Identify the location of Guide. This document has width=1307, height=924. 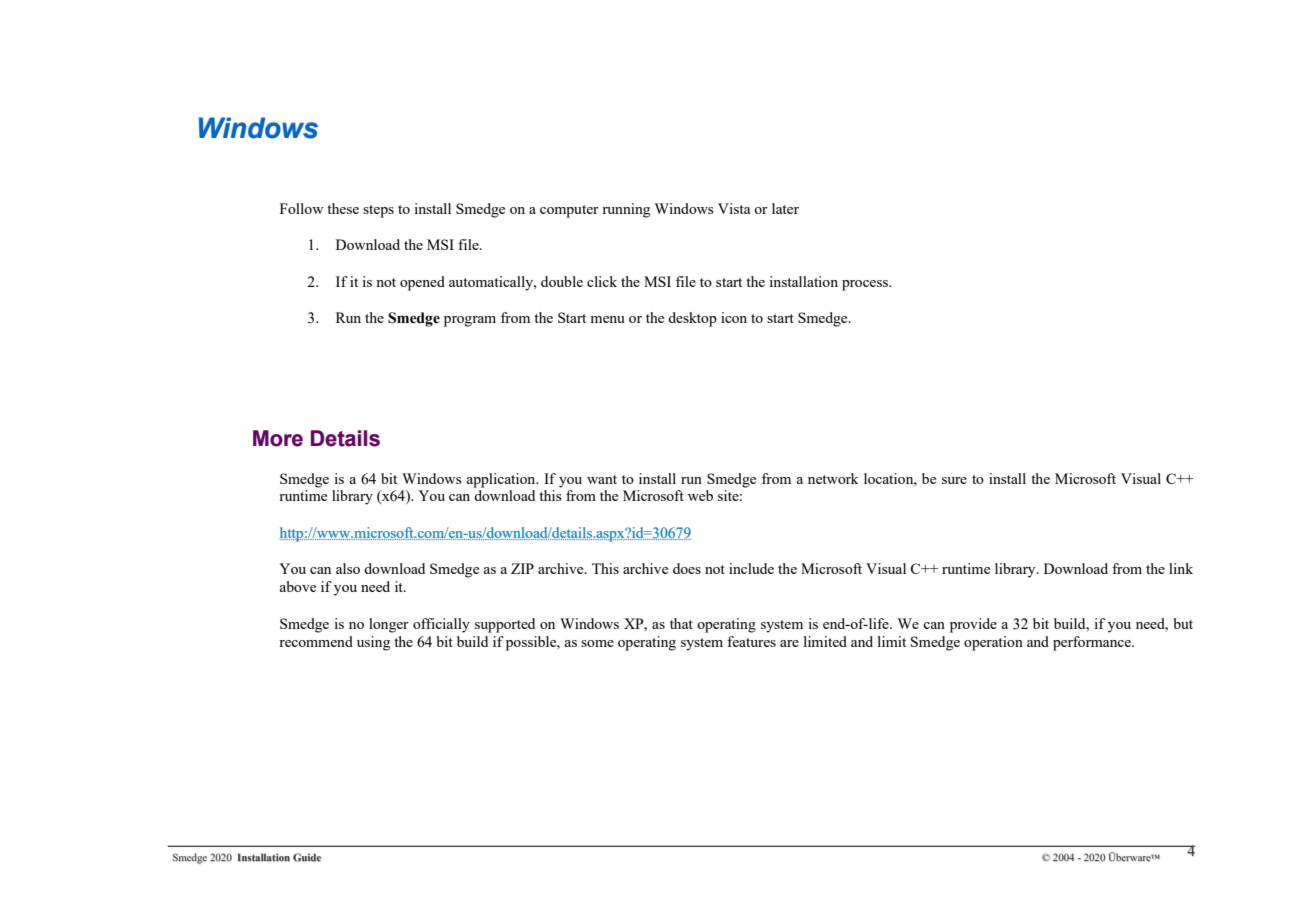
(307, 857).
